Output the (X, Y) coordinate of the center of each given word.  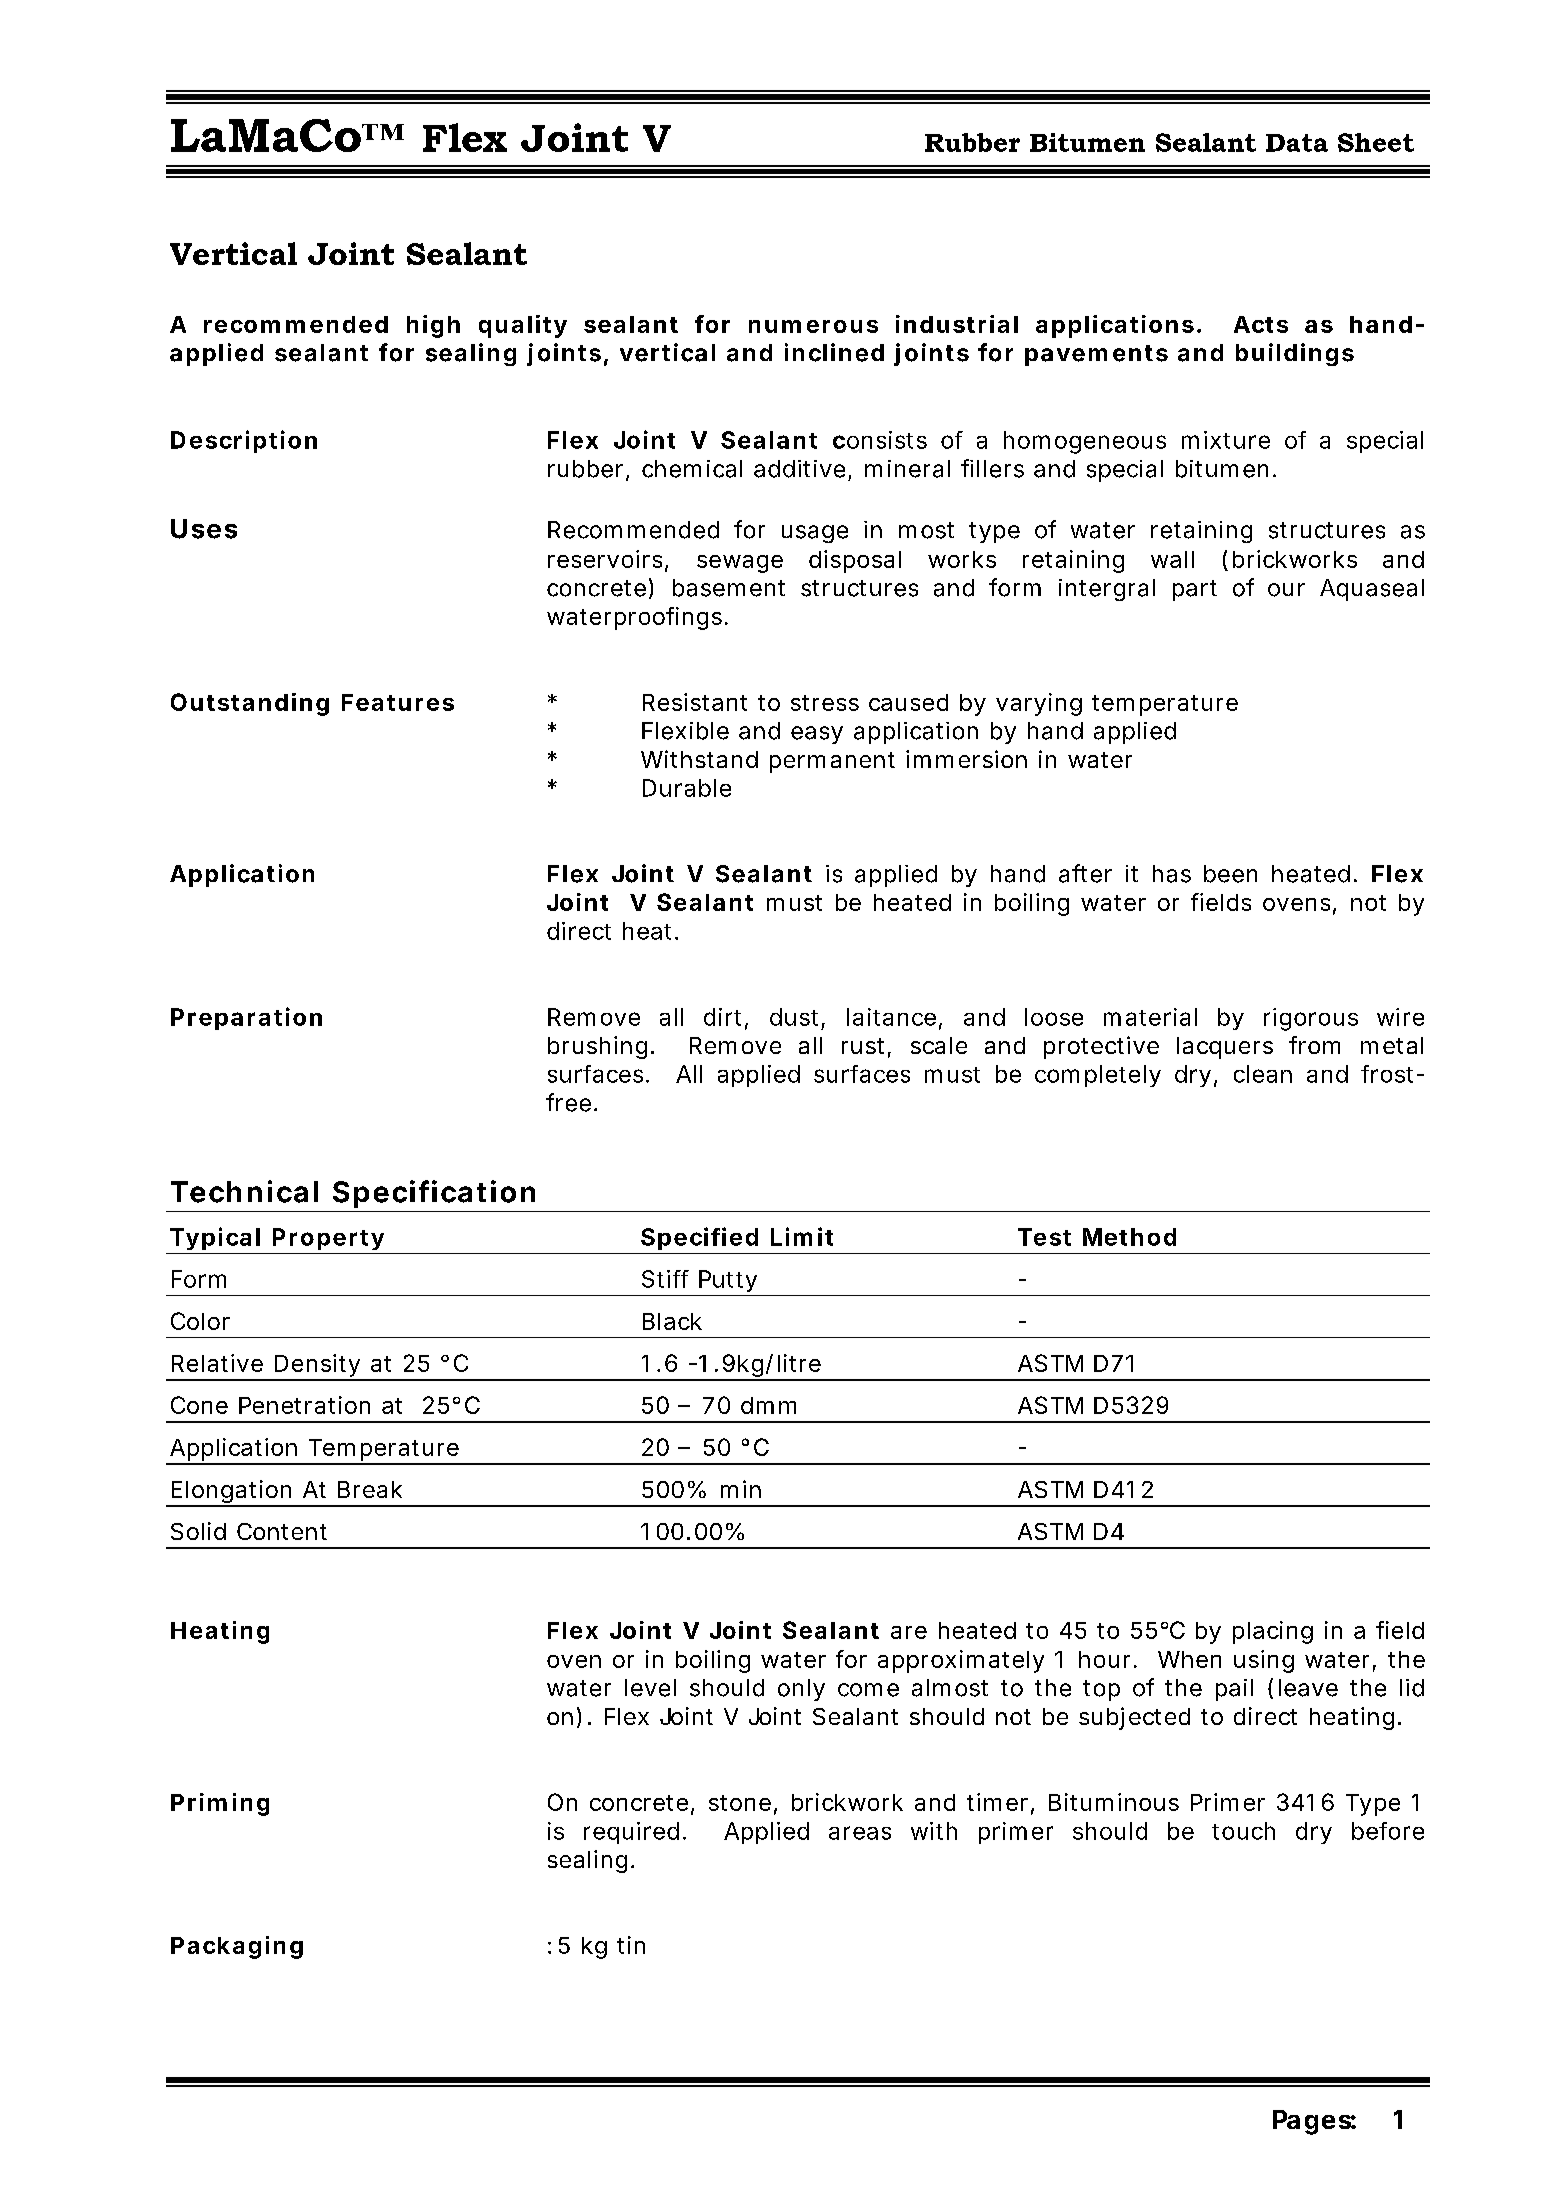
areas (860, 1833)
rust (863, 1046)
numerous (813, 326)
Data (1297, 143)
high (433, 326)
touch (1243, 1831)
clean (1263, 1074)
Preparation (246, 1018)
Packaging (237, 1947)
